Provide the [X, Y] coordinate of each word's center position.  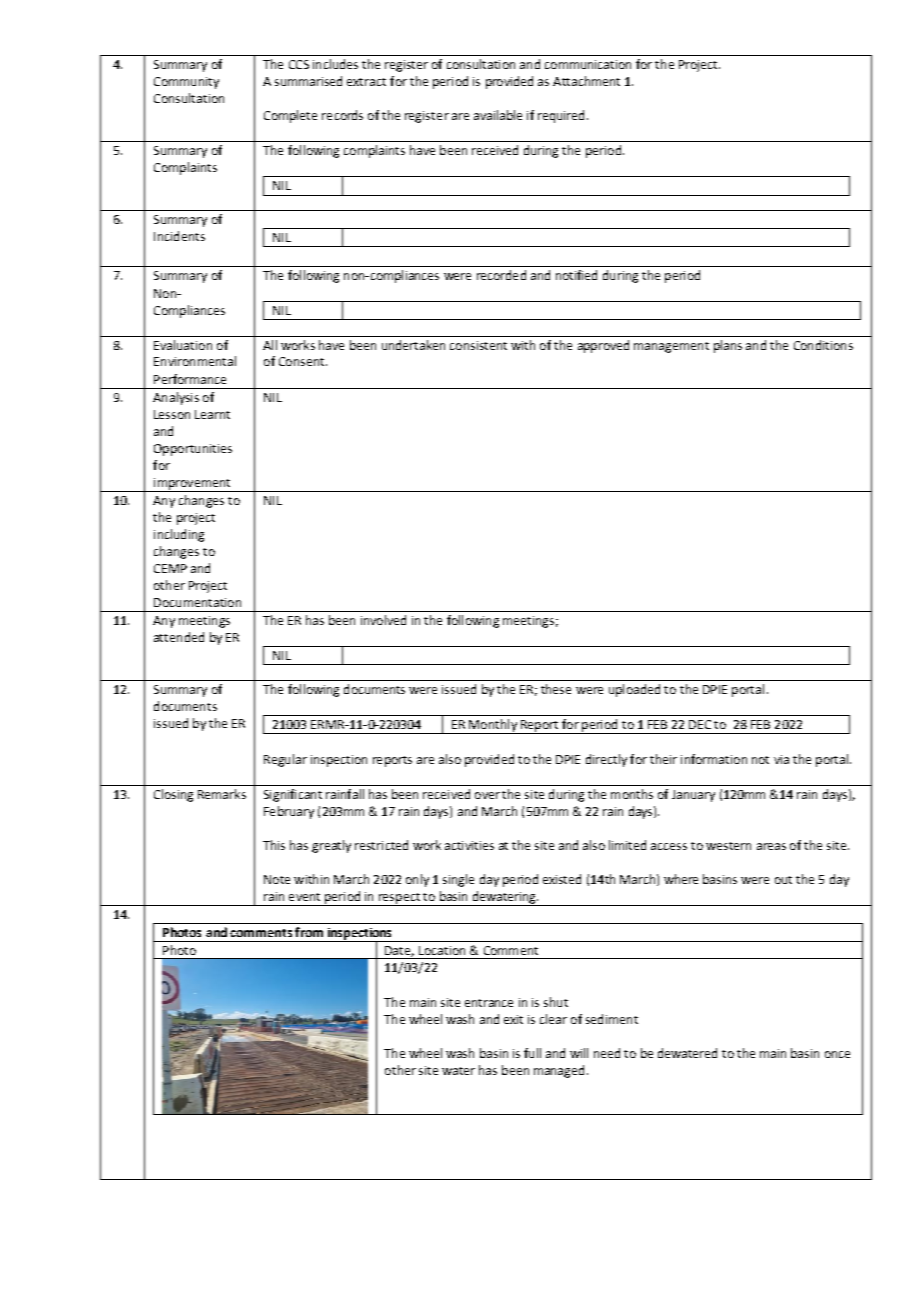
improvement [192, 485]
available [498, 115]
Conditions [823, 345]
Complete [290, 116]
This [274, 845]
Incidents [179, 236]
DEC [700, 724]
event [304, 897]
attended [179, 637]
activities [469, 845]
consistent [478, 345]
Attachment [586, 81]
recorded [501, 275]
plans [728, 346]
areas [771, 846]
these [556, 689]
